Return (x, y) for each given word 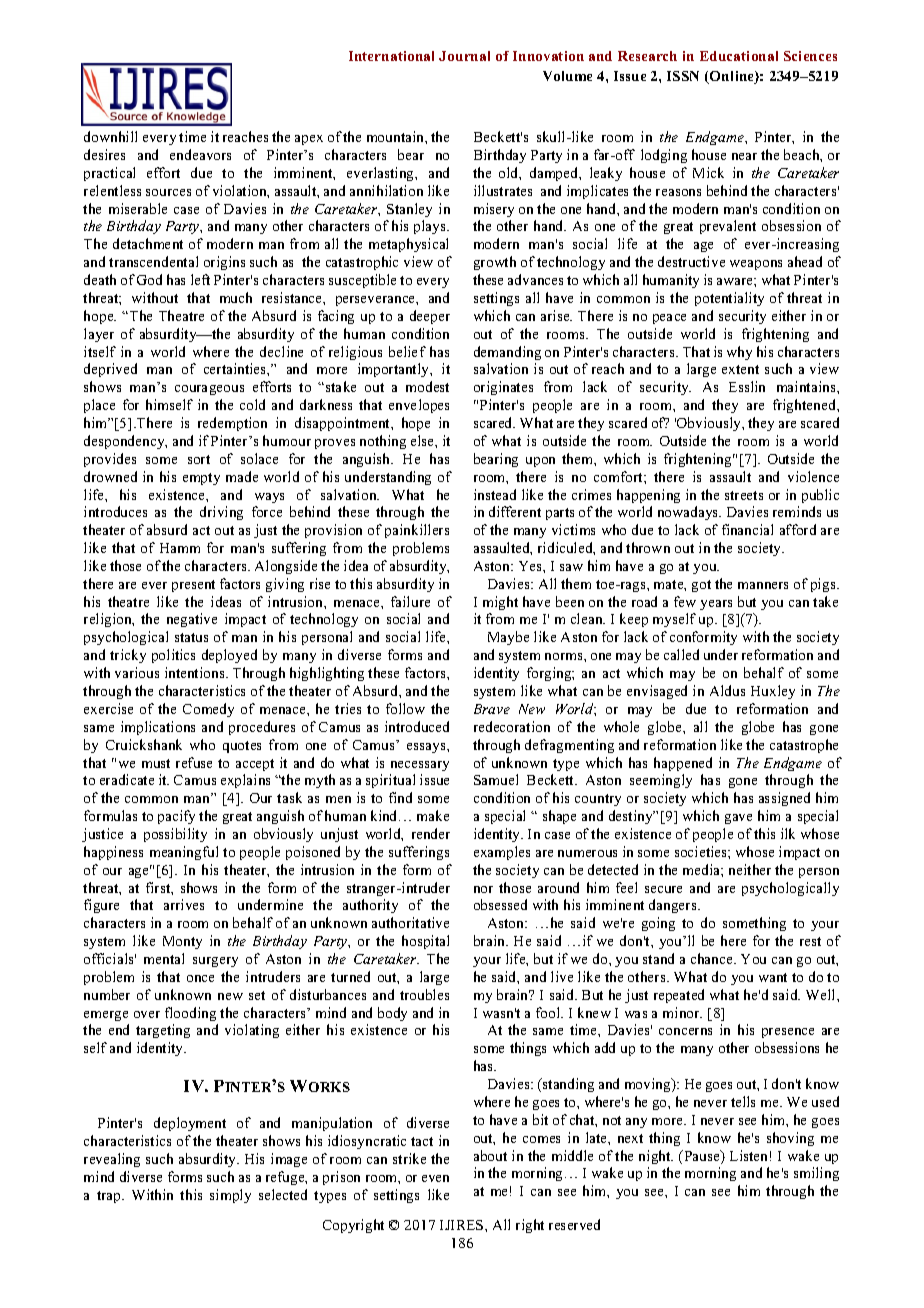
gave (738, 819)
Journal (464, 56)
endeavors (200, 154)
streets (744, 495)
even (435, 1178)
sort (199, 459)
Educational (739, 56)
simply (230, 1196)
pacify (176, 817)
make (433, 815)
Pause (702, 1157)
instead (495, 494)
